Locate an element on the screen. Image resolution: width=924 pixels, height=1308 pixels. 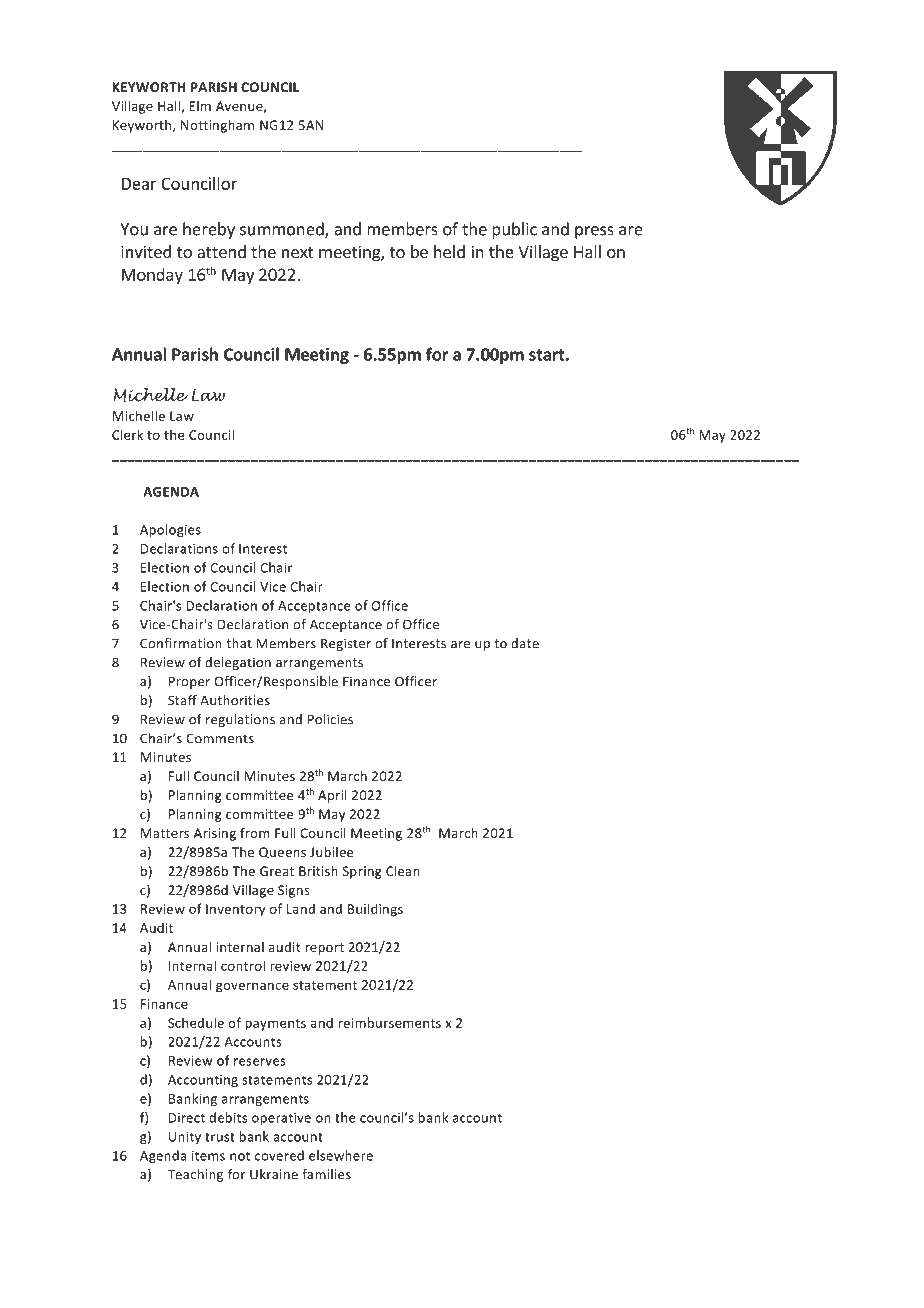
Elm is located at coordinates (200, 106).
